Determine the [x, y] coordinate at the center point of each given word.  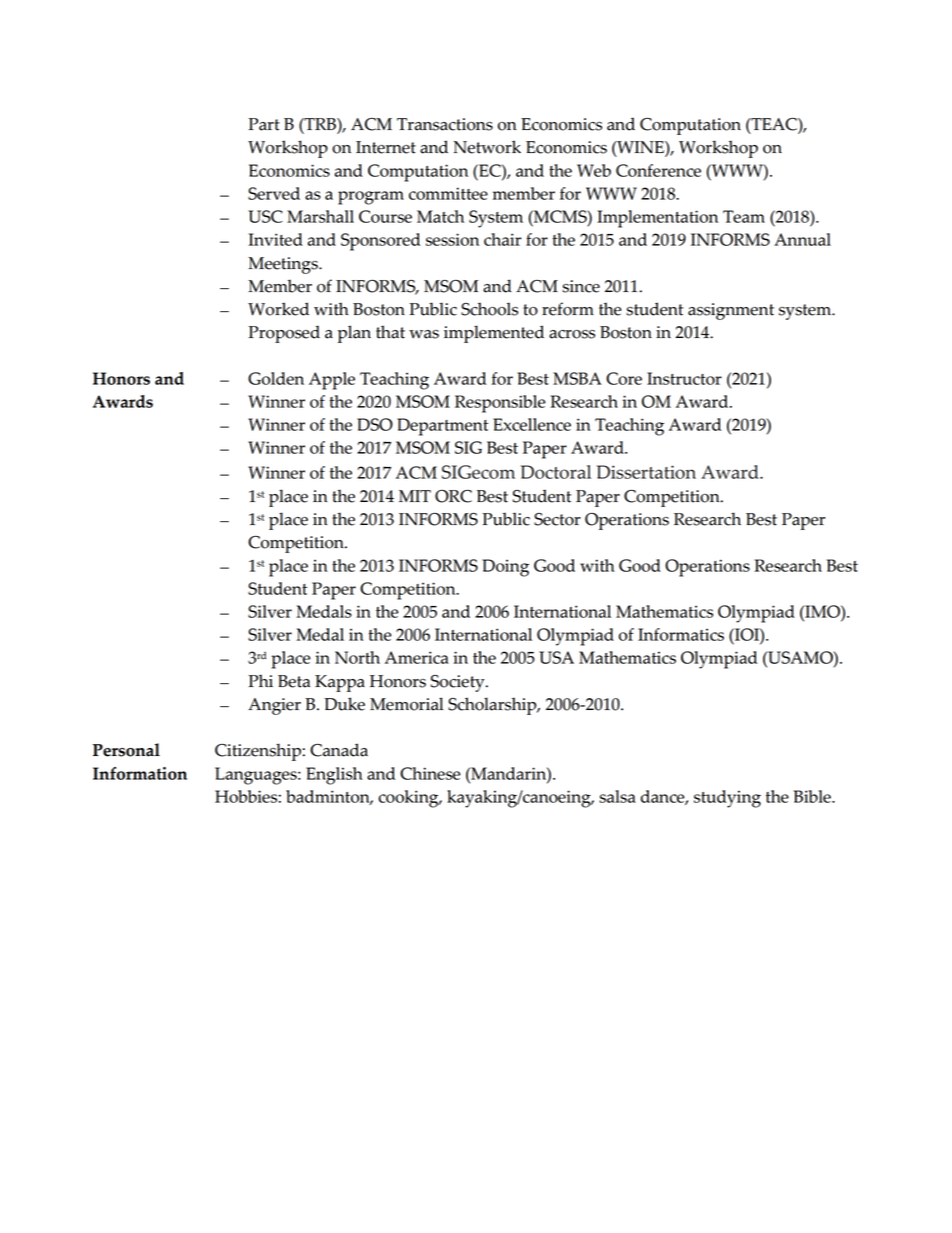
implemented [494, 334]
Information [140, 773]
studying [727, 799]
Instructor [684, 378]
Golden [276, 378]
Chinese [430, 773]
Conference [658, 170]
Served [274, 193]
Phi [260, 680]
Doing [505, 568]
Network [487, 147]
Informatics [681, 634]
